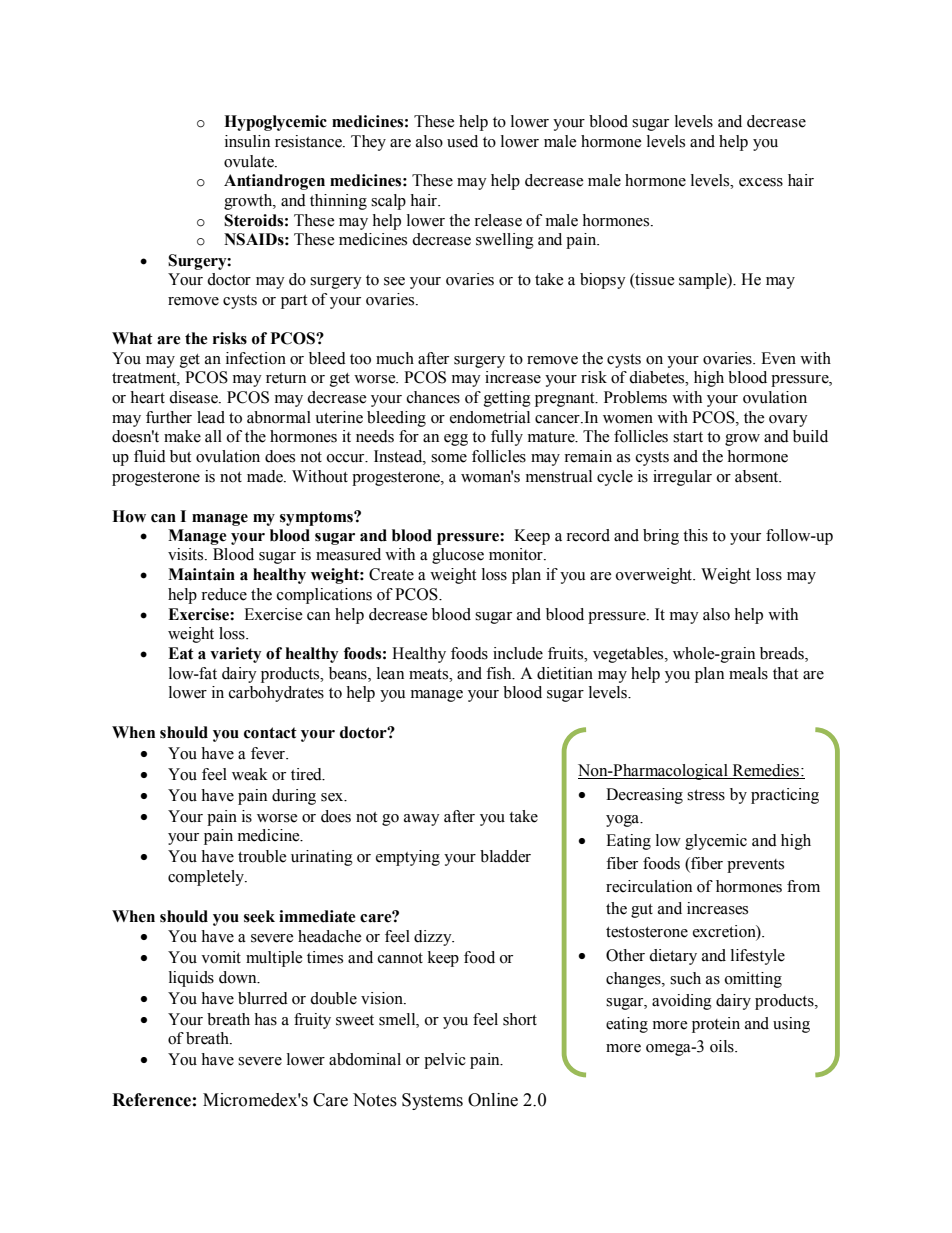  I want to click on away, so click(422, 820).
